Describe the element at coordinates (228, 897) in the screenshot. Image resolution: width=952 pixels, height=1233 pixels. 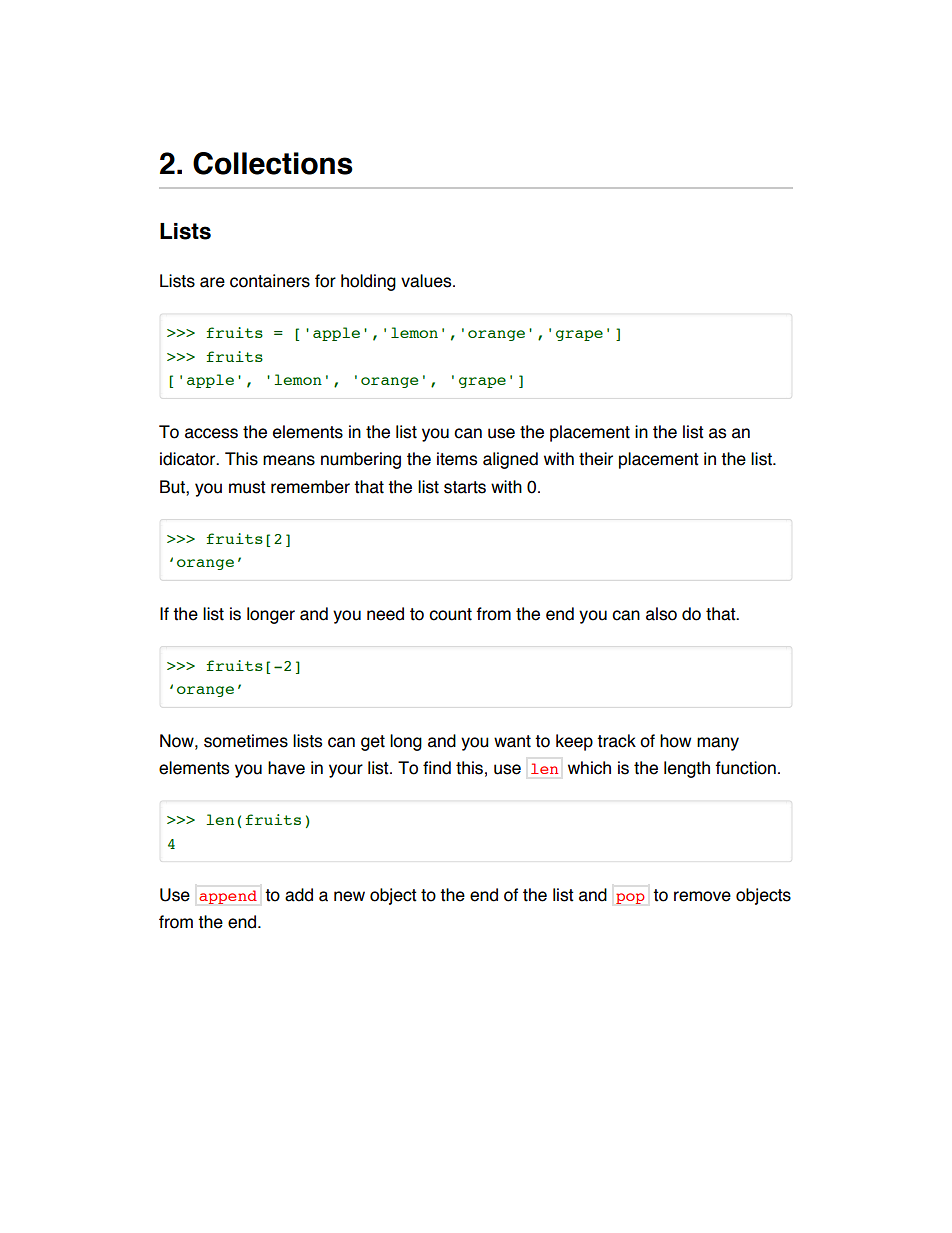
I see `append` at that location.
